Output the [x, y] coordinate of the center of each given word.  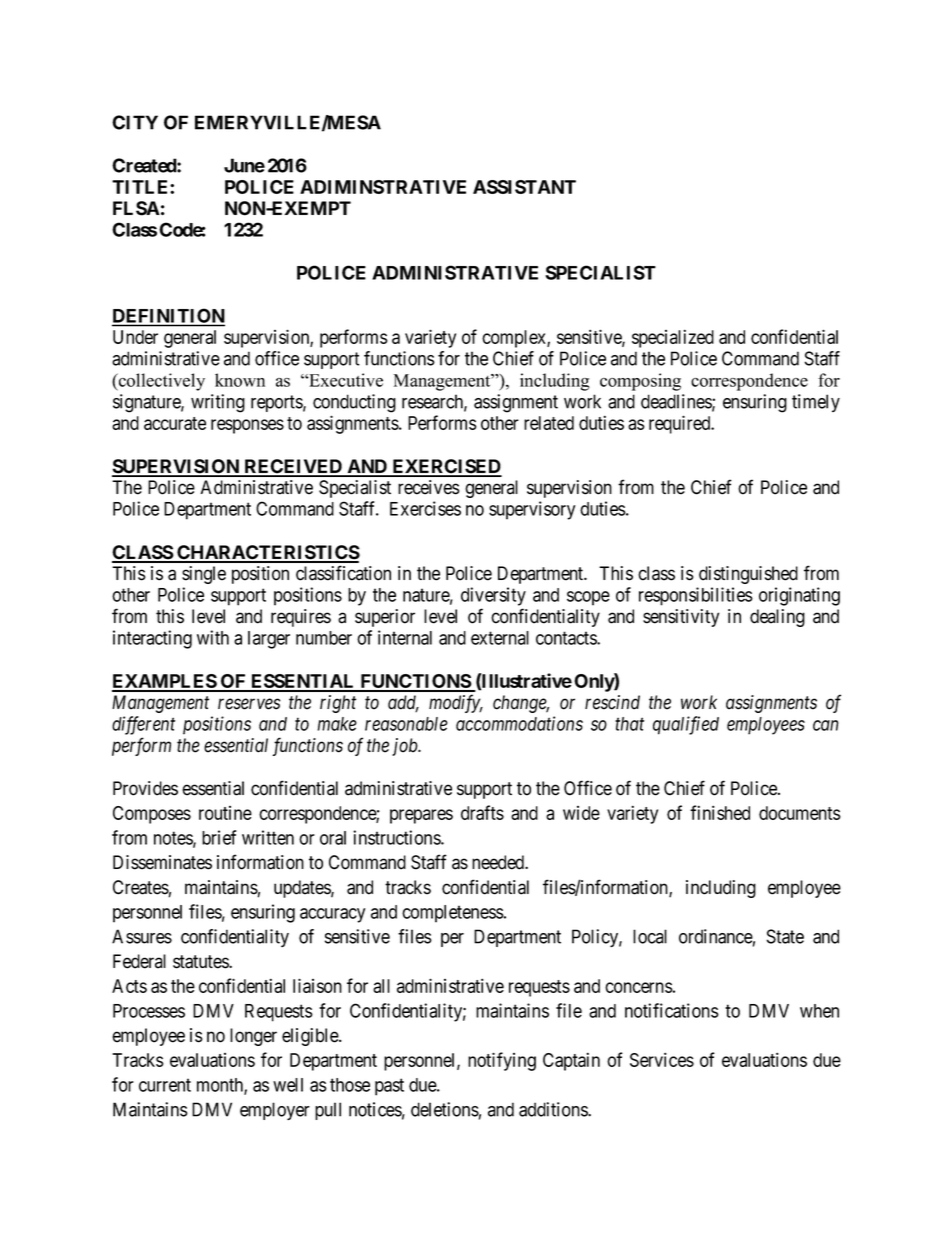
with [213, 637]
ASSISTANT [524, 187]
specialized [673, 338]
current [165, 1085]
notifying [502, 1061]
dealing [777, 618]
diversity [493, 596]
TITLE [141, 187]
